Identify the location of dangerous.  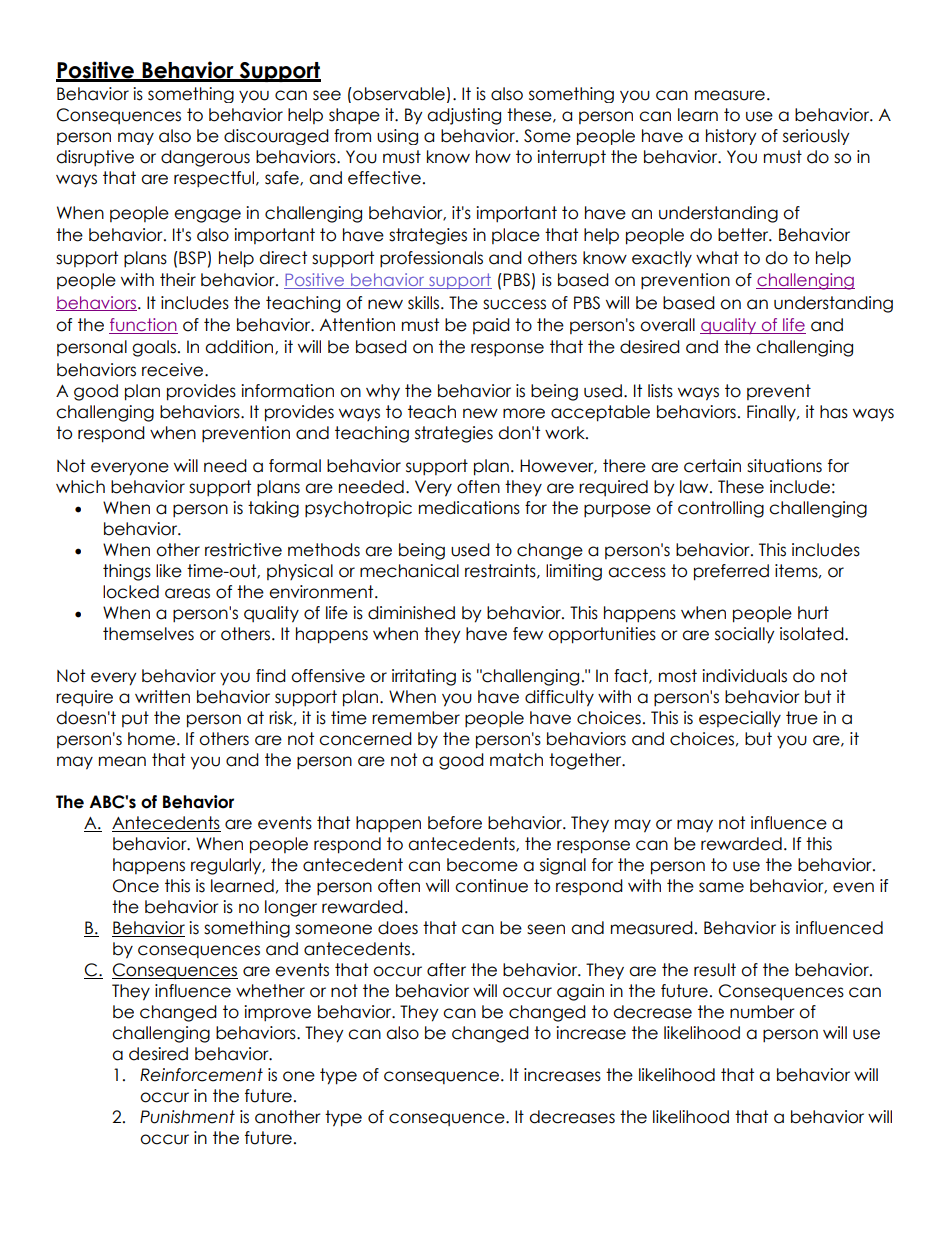
(205, 158).
